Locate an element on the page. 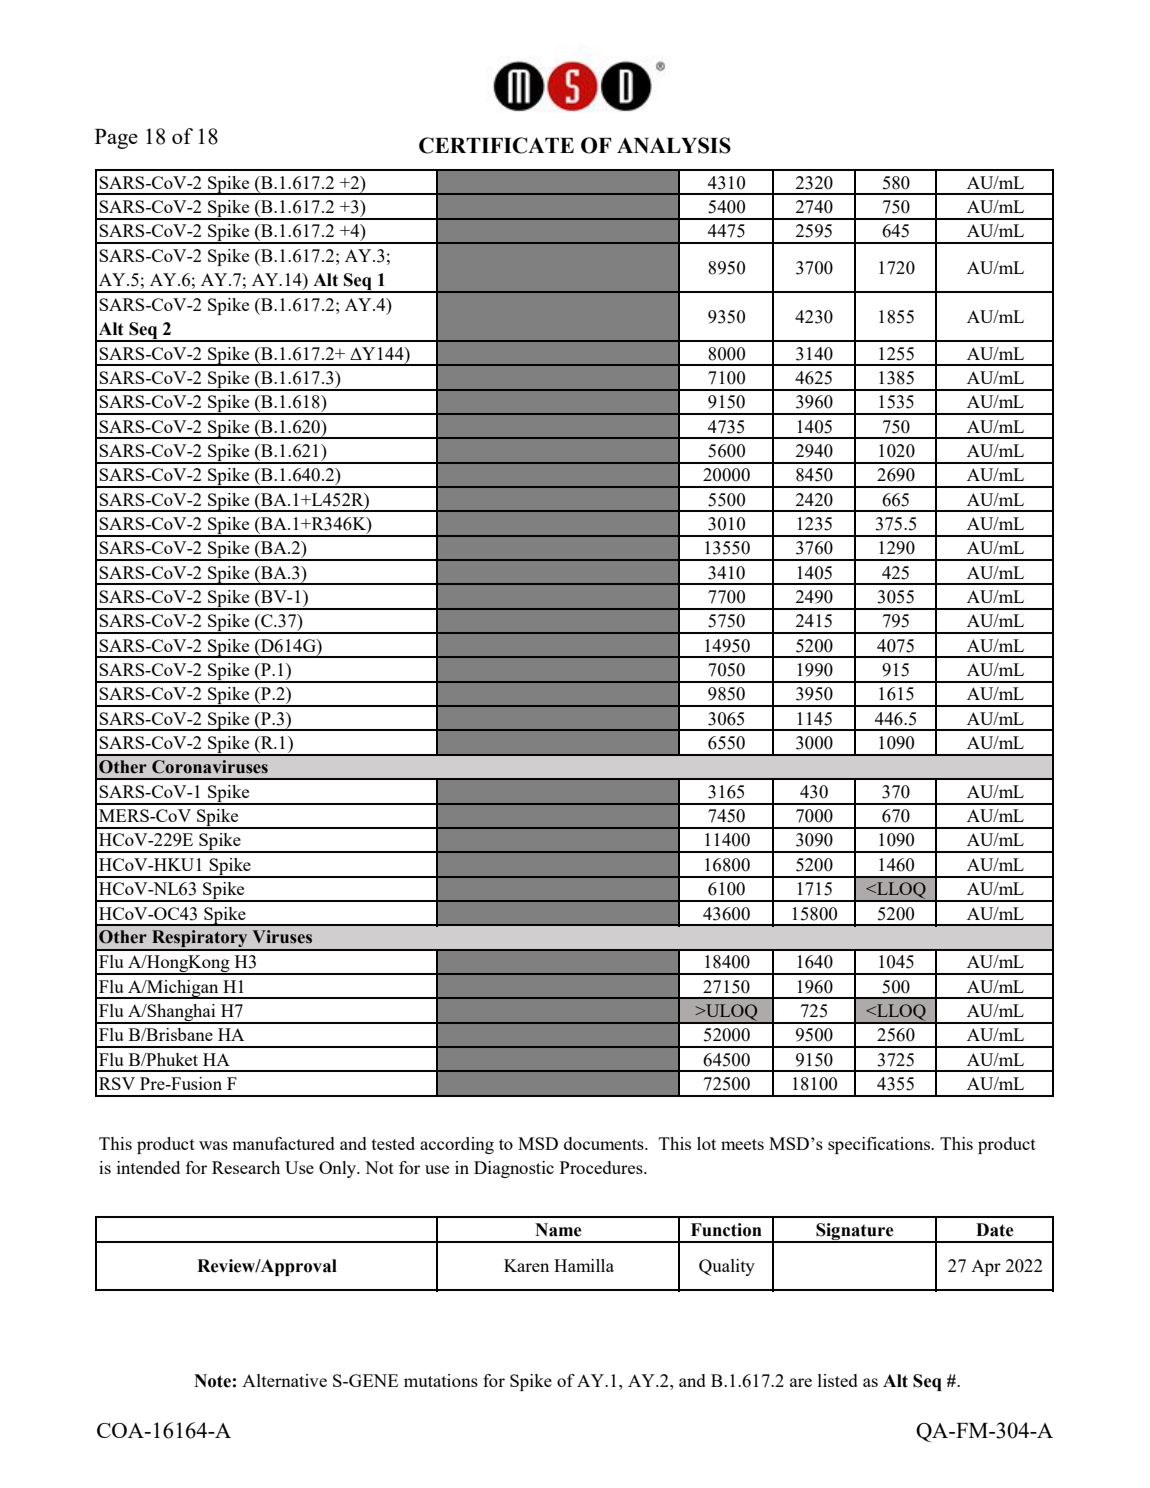 Image resolution: width=1150 pixels, height=1488 pixels. was is located at coordinates (213, 1145).
